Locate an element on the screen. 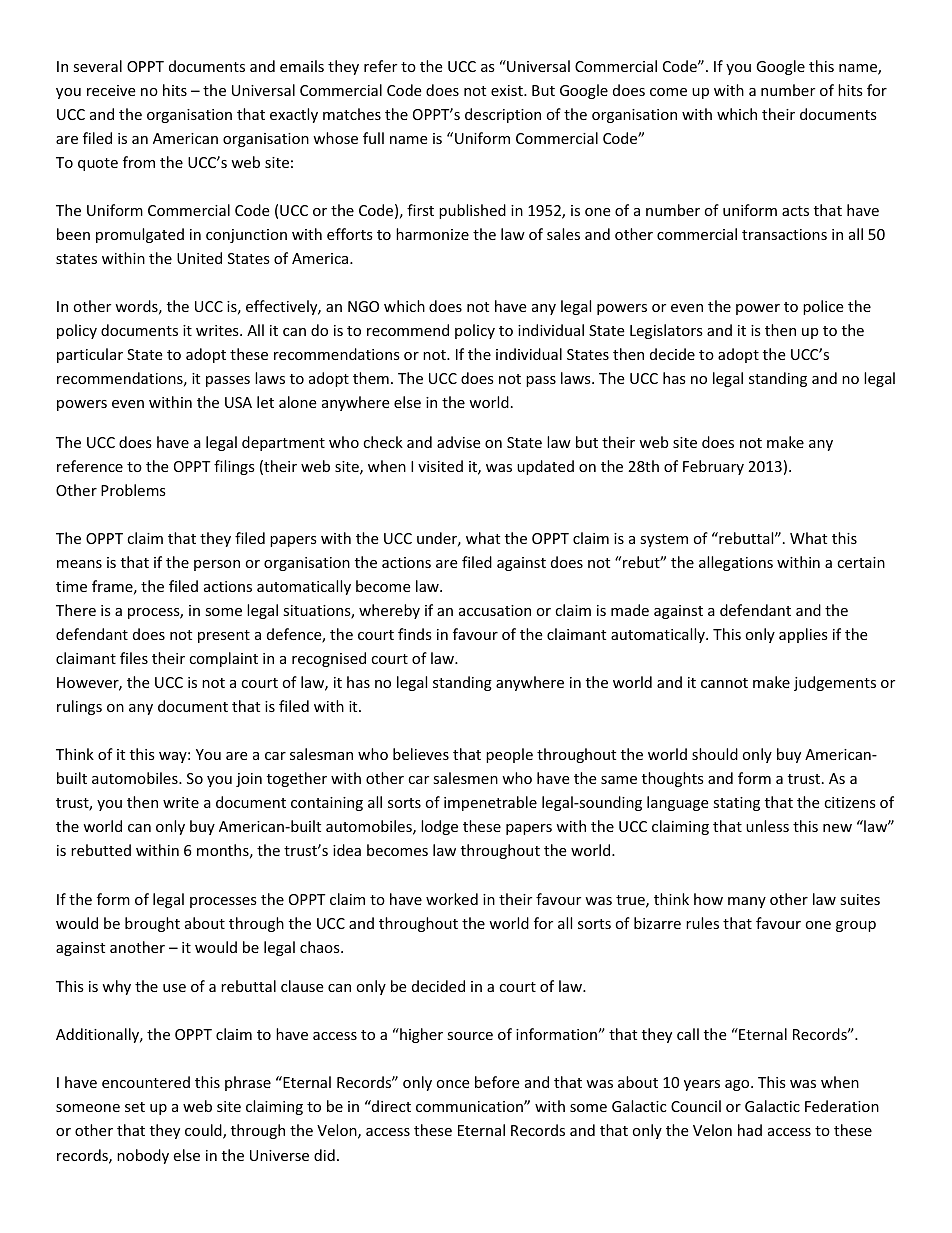 The image size is (952, 1233). applies is located at coordinates (803, 635).
